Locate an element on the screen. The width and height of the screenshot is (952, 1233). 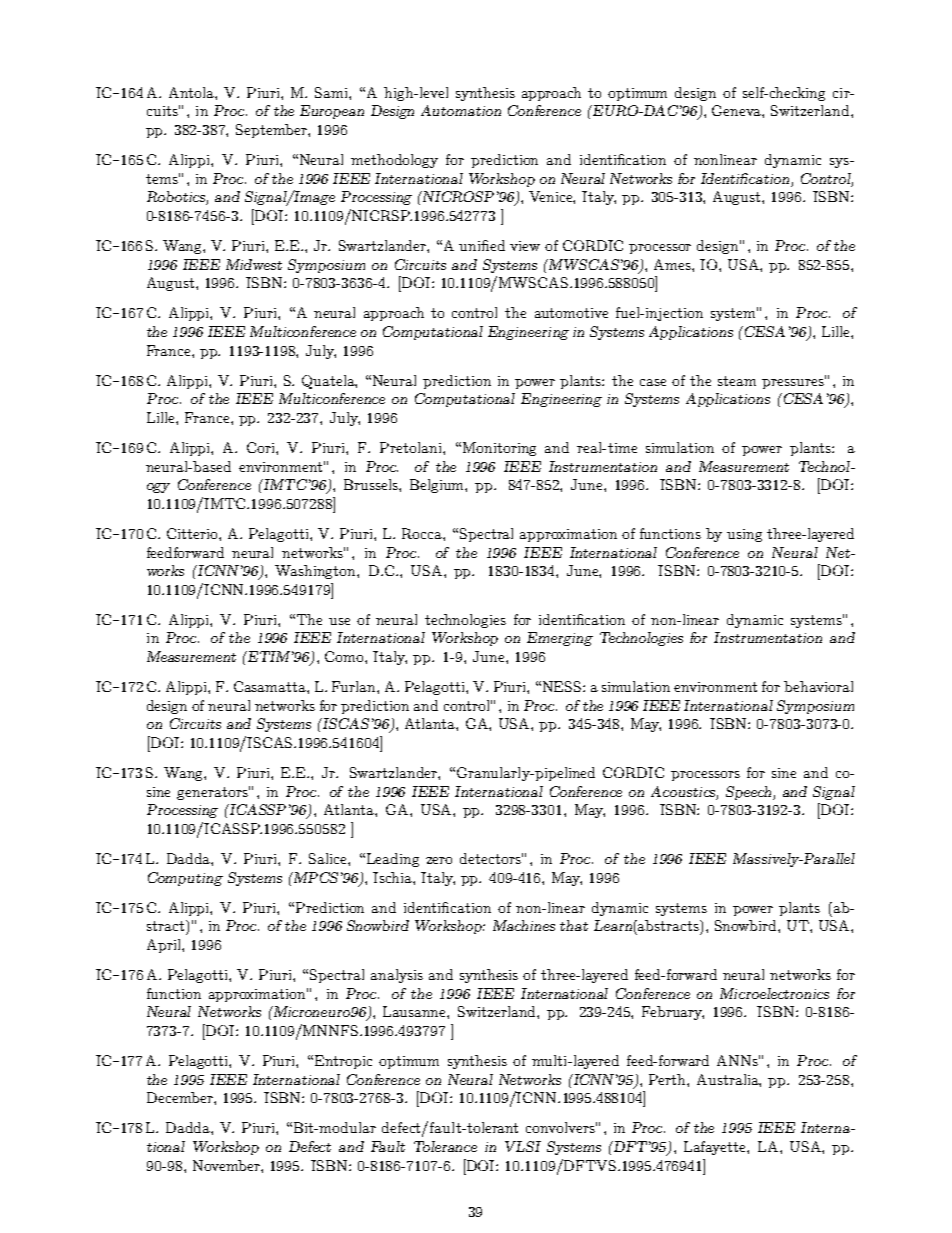
Midwest is located at coordinates (254, 264).
